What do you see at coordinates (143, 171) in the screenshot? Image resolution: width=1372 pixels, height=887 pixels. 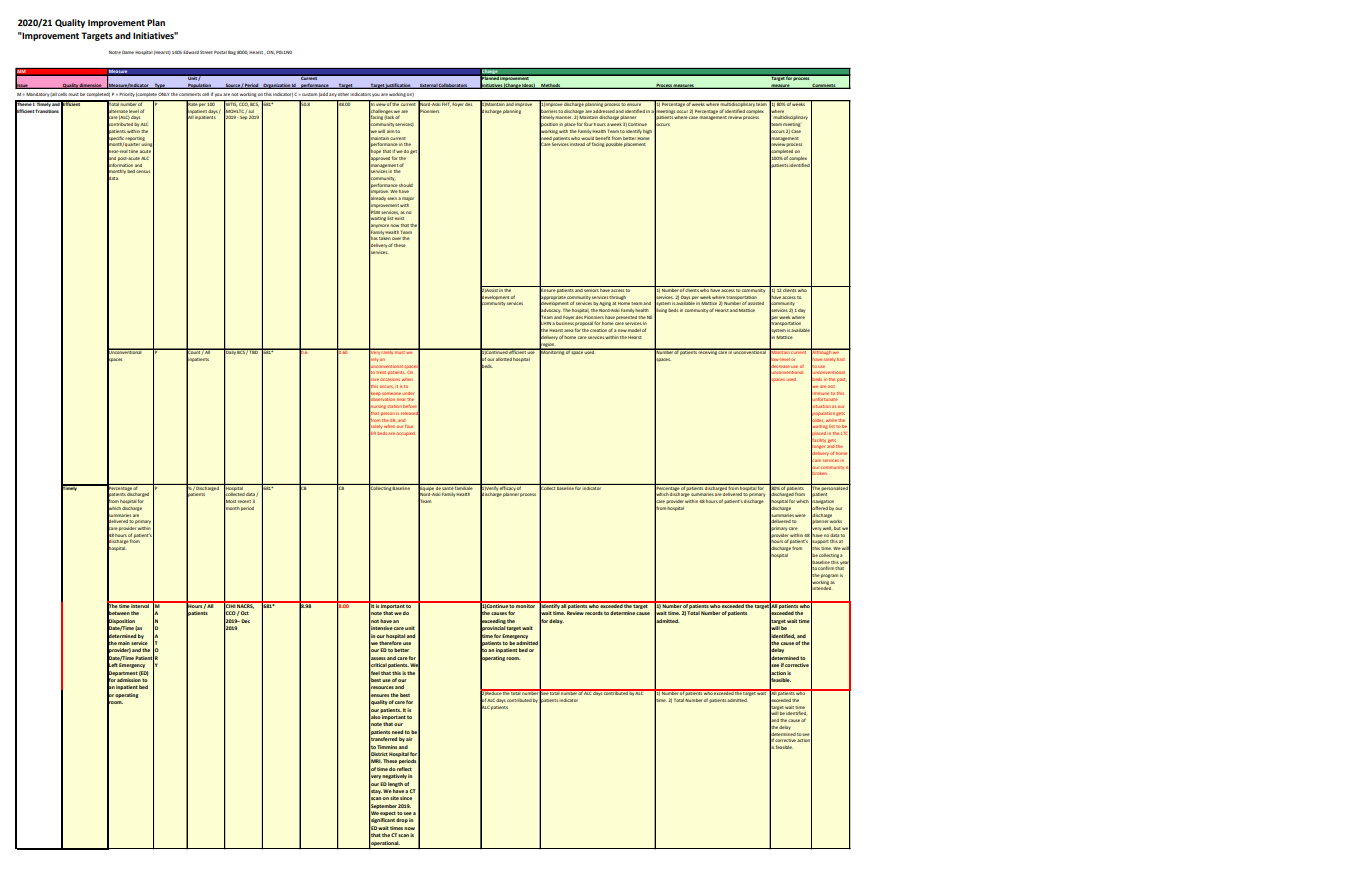 I see `census` at bounding box center [143, 171].
